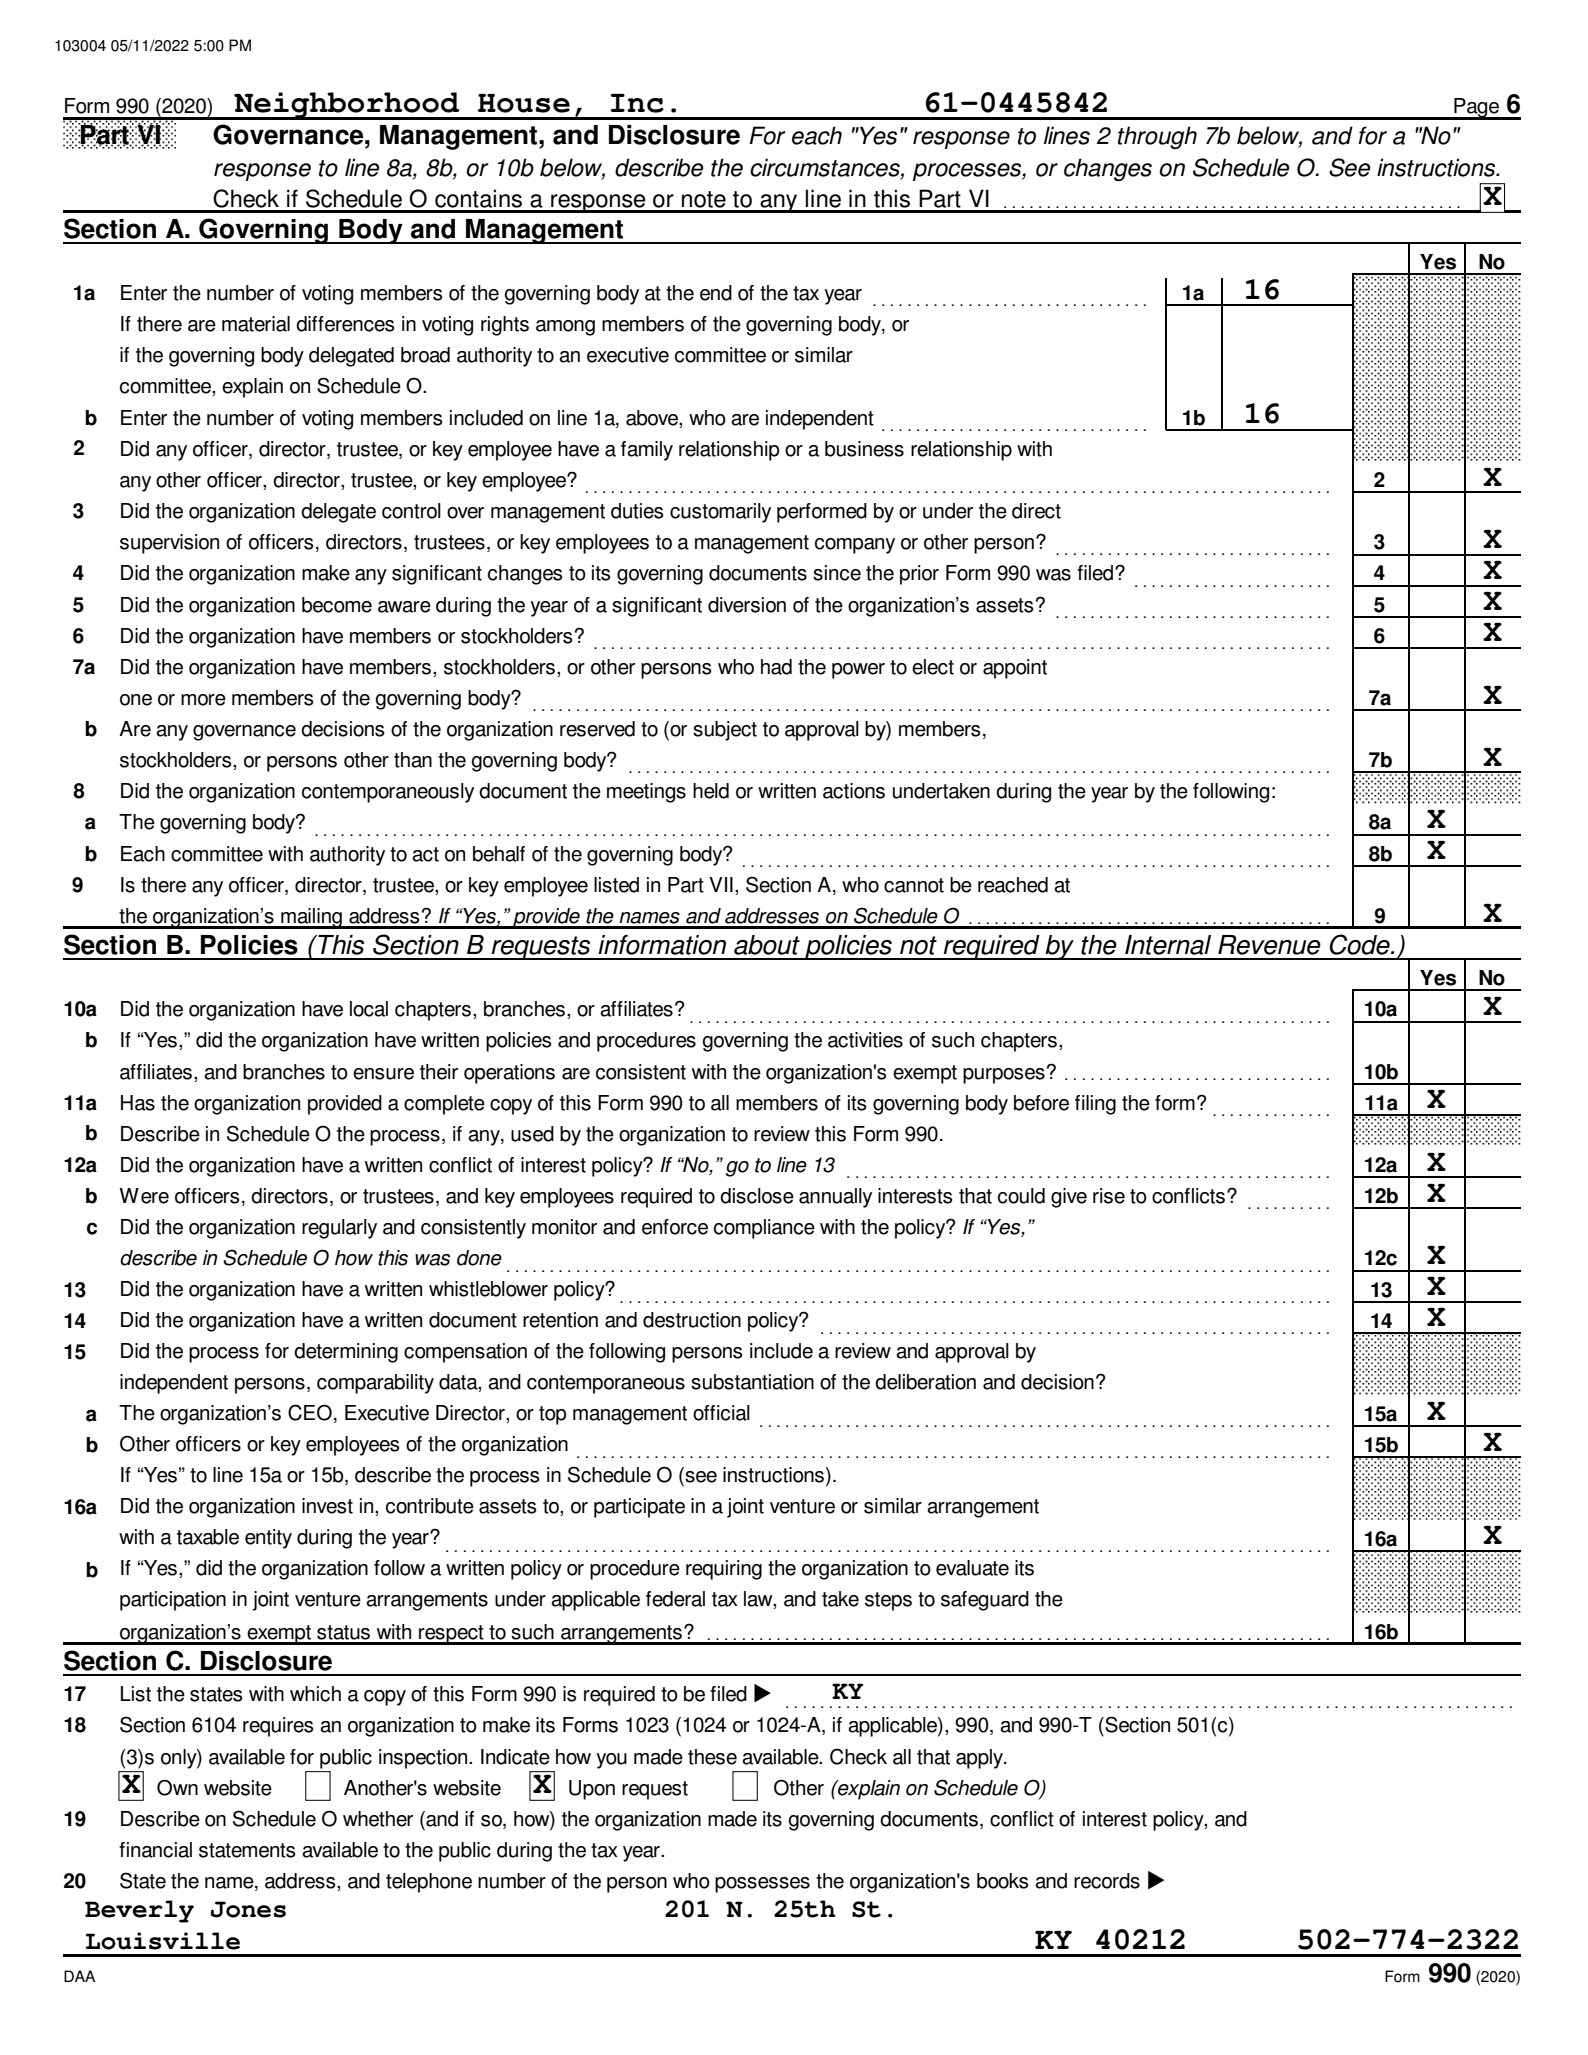  Describe the element at coordinates (1269, 945) in the image. I see `Revenue` at that location.
